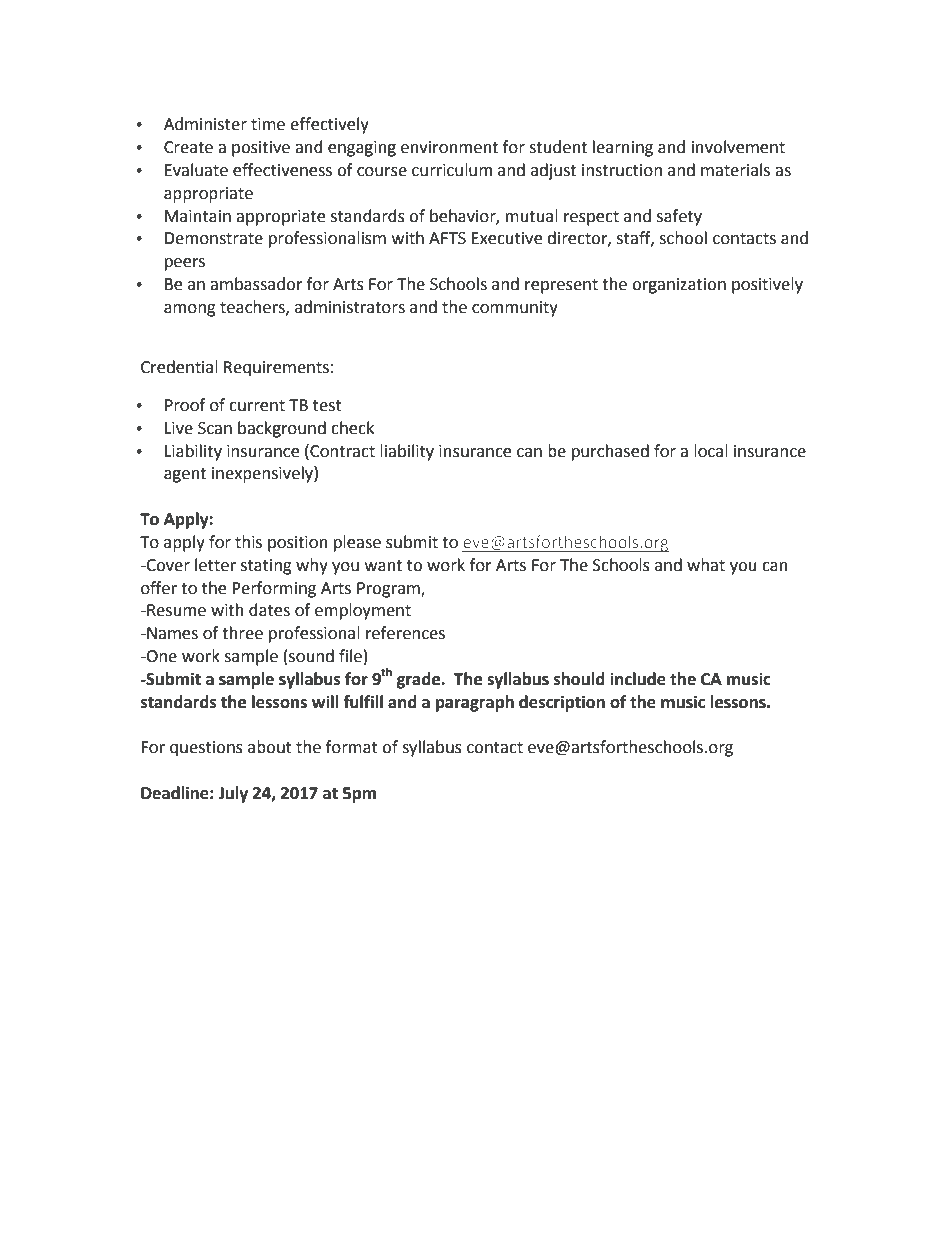  Describe the element at coordinates (515, 309) in the document. I see `community` at that location.
